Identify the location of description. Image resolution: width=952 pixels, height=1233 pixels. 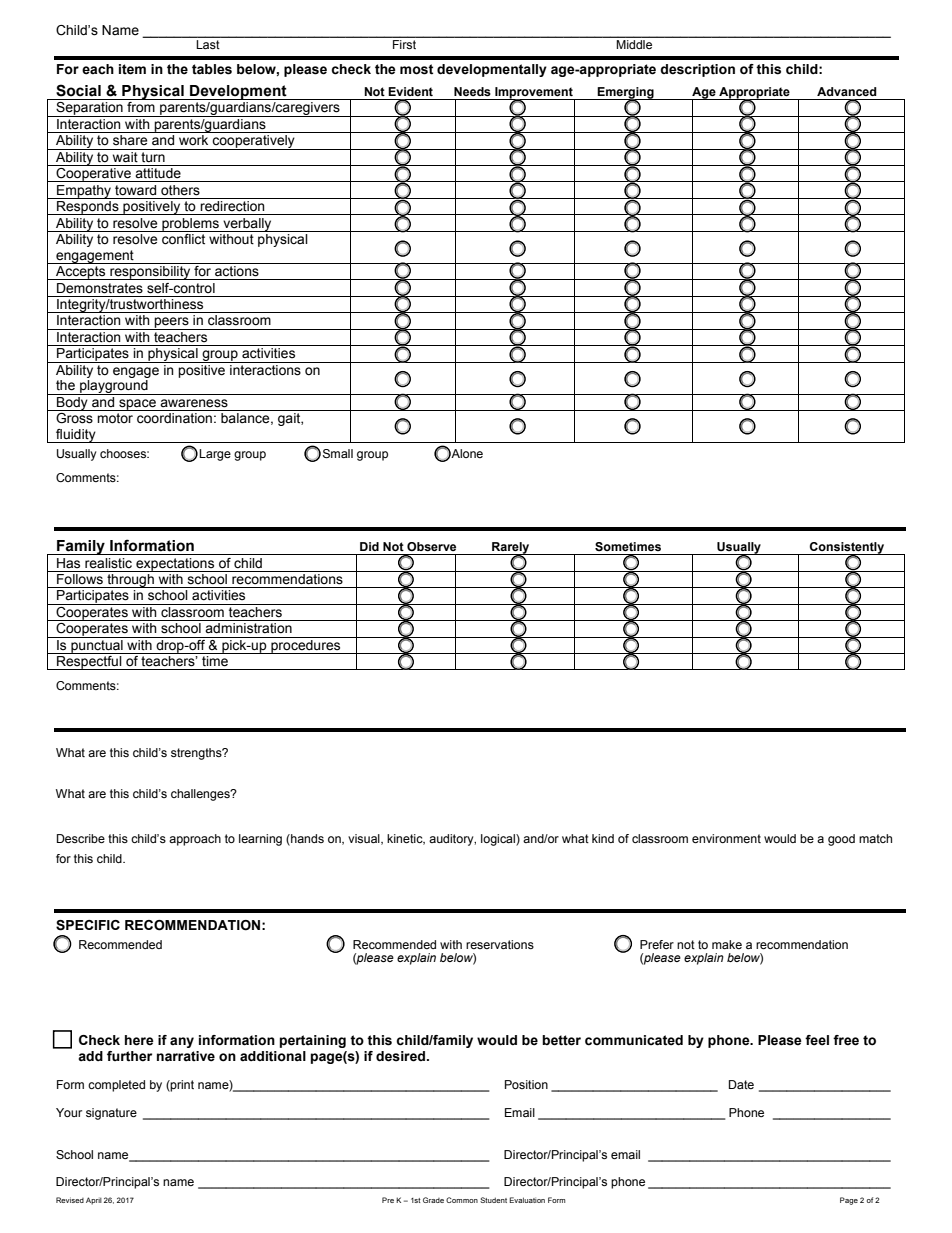
(697, 70).
